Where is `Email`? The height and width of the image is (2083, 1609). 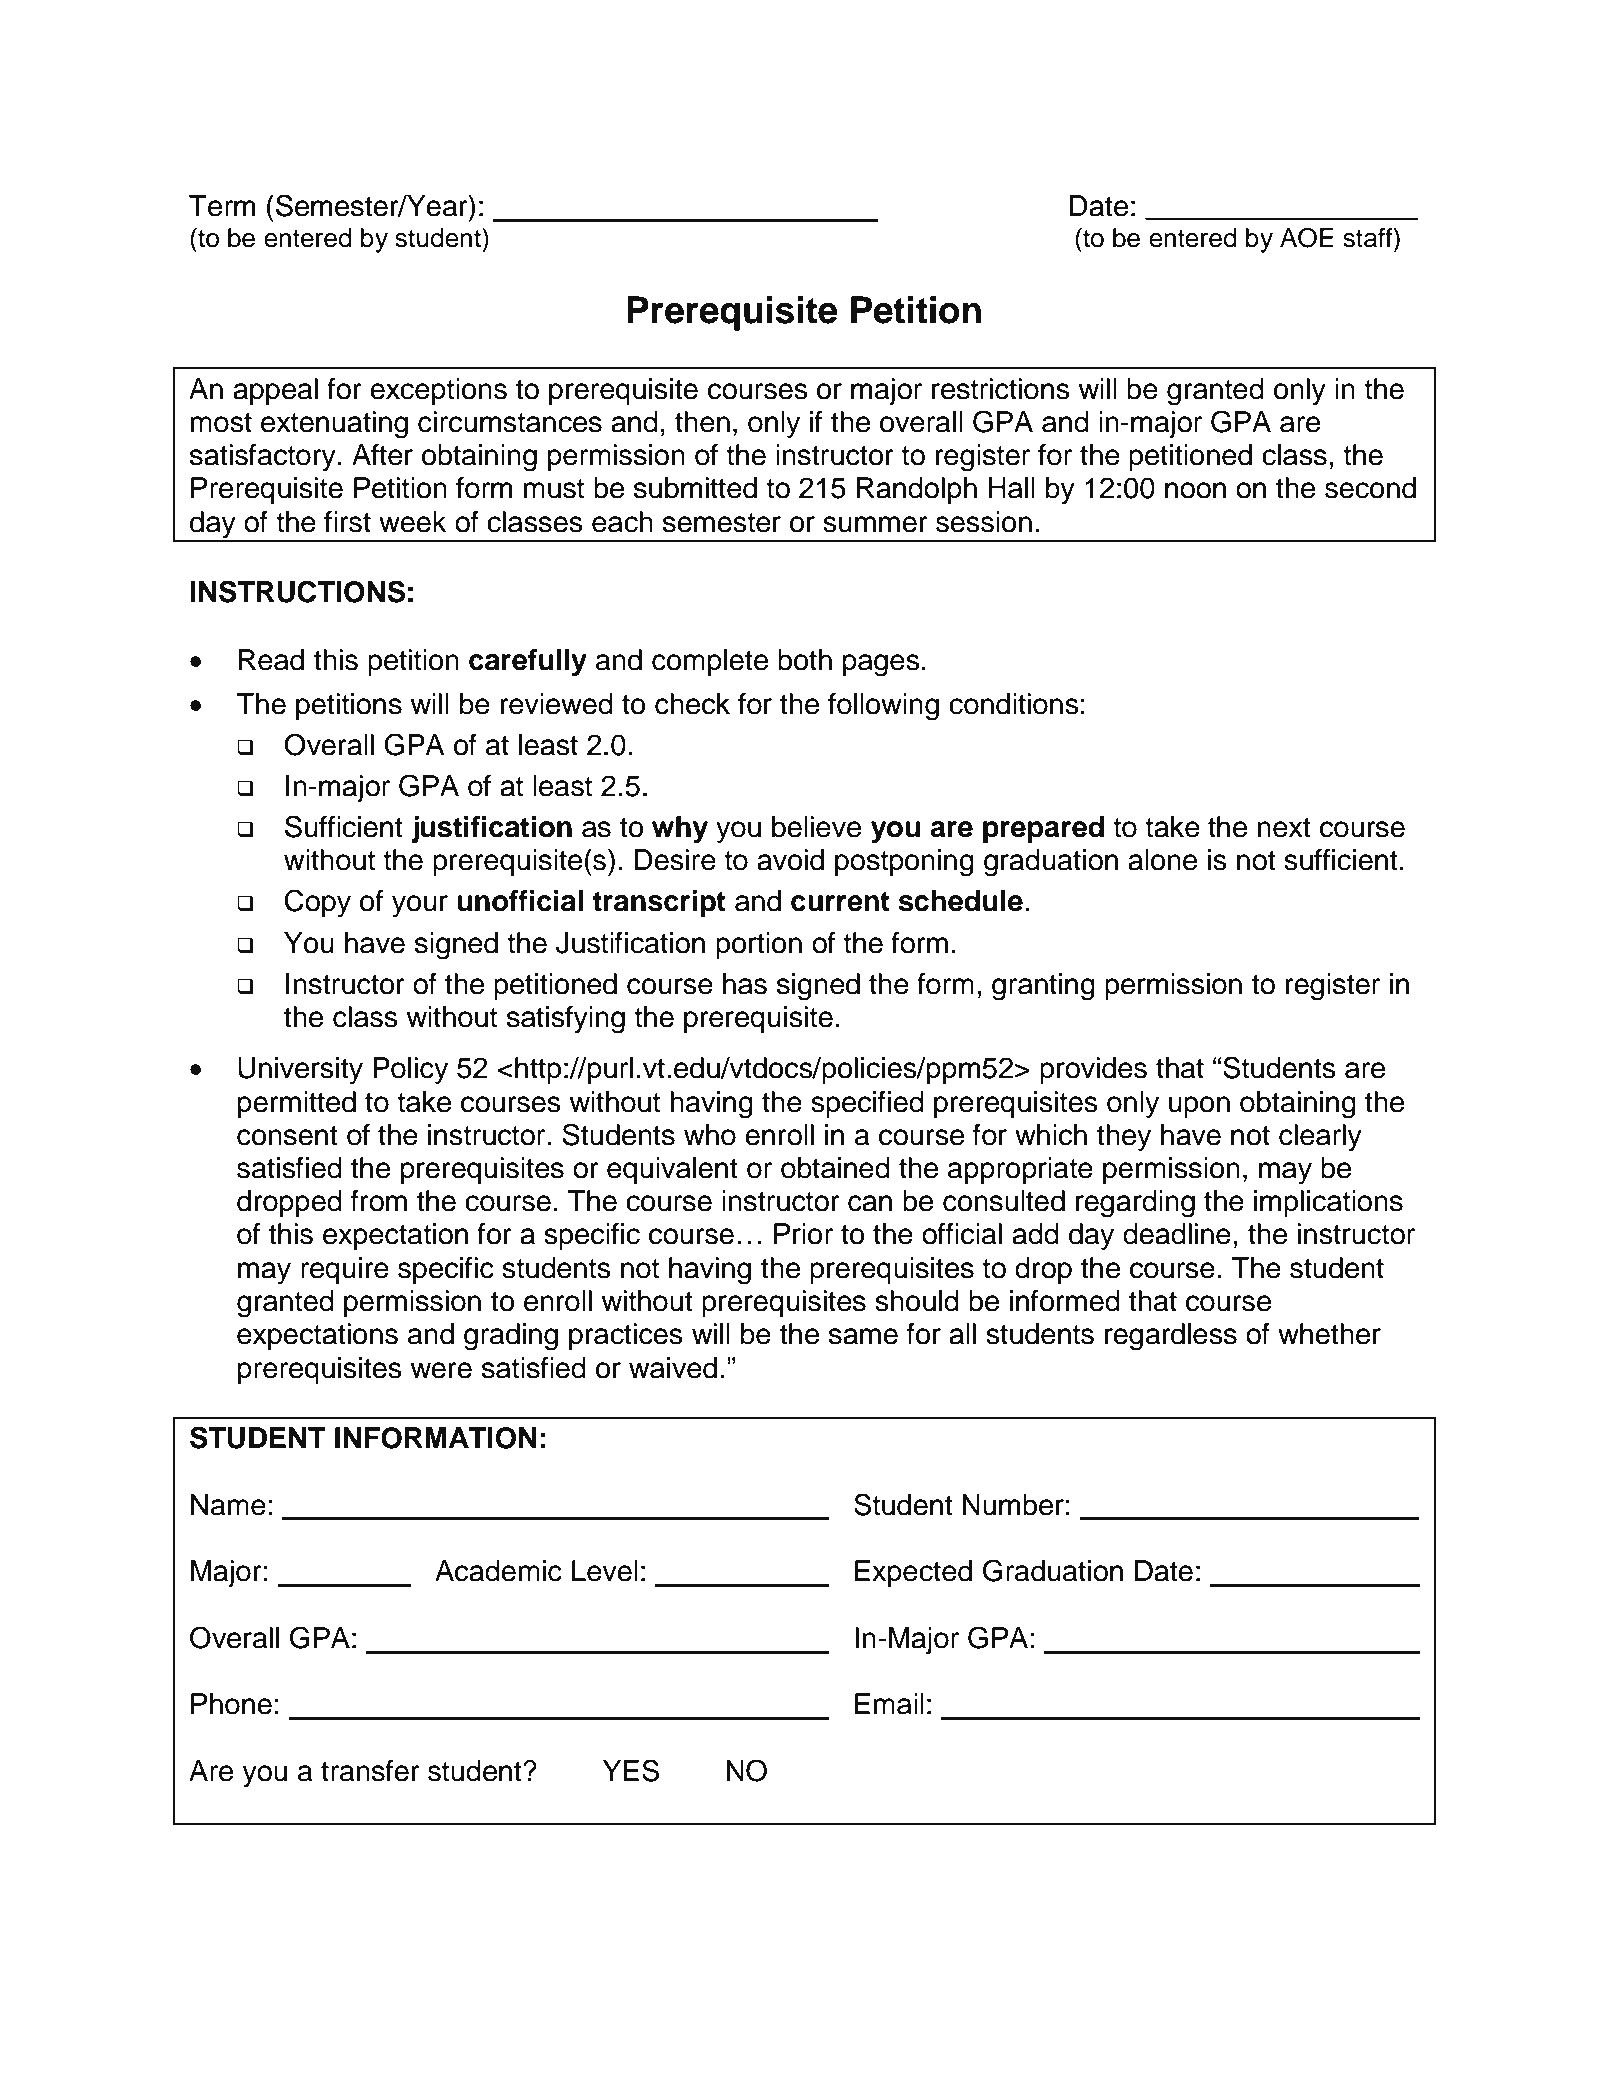
Email is located at coordinates (889, 1704).
